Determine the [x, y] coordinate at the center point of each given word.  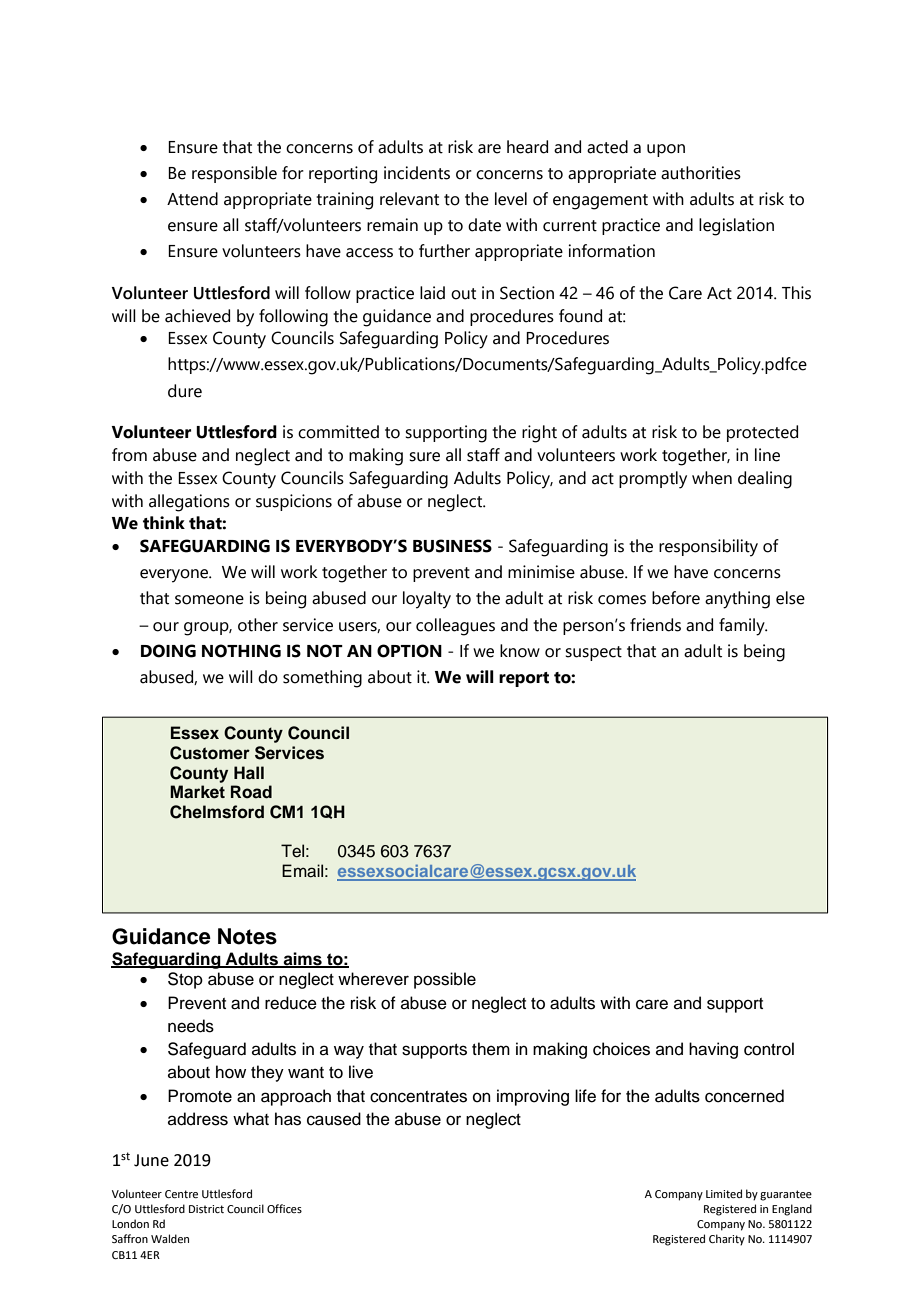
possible [445, 980]
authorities [701, 173]
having [713, 1050]
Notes [247, 936]
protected [762, 433]
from [129, 455]
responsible [234, 174]
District [206, 1209]
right [539, 434]
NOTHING [241, 651]
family [743, 627]
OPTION [409, 651]
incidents [417, 173]
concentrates [418, 1097]
